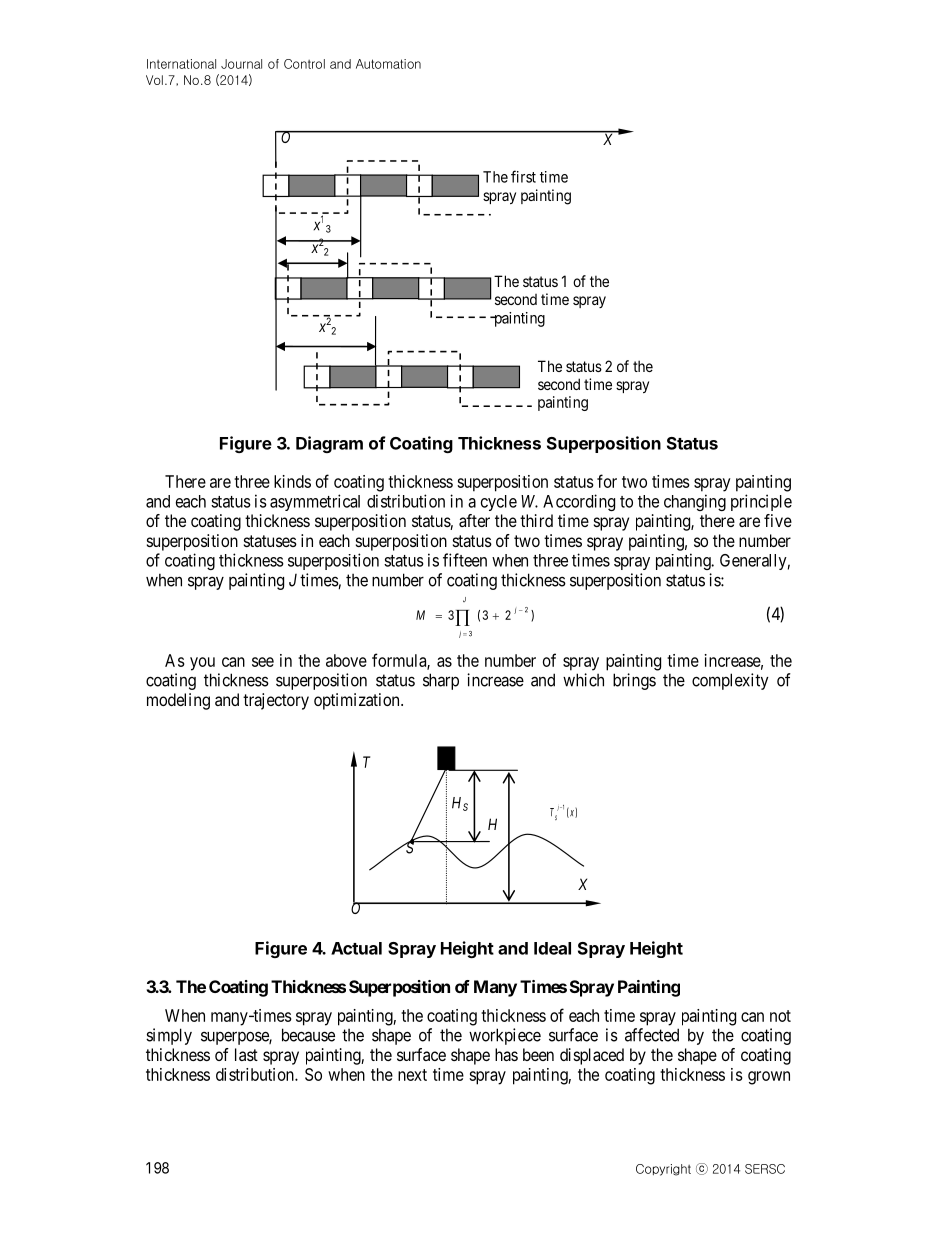 The image size is (952, 1233). Describe the element at coordinates (730, 681) in the screenshot. I see `complexity` at that location.
